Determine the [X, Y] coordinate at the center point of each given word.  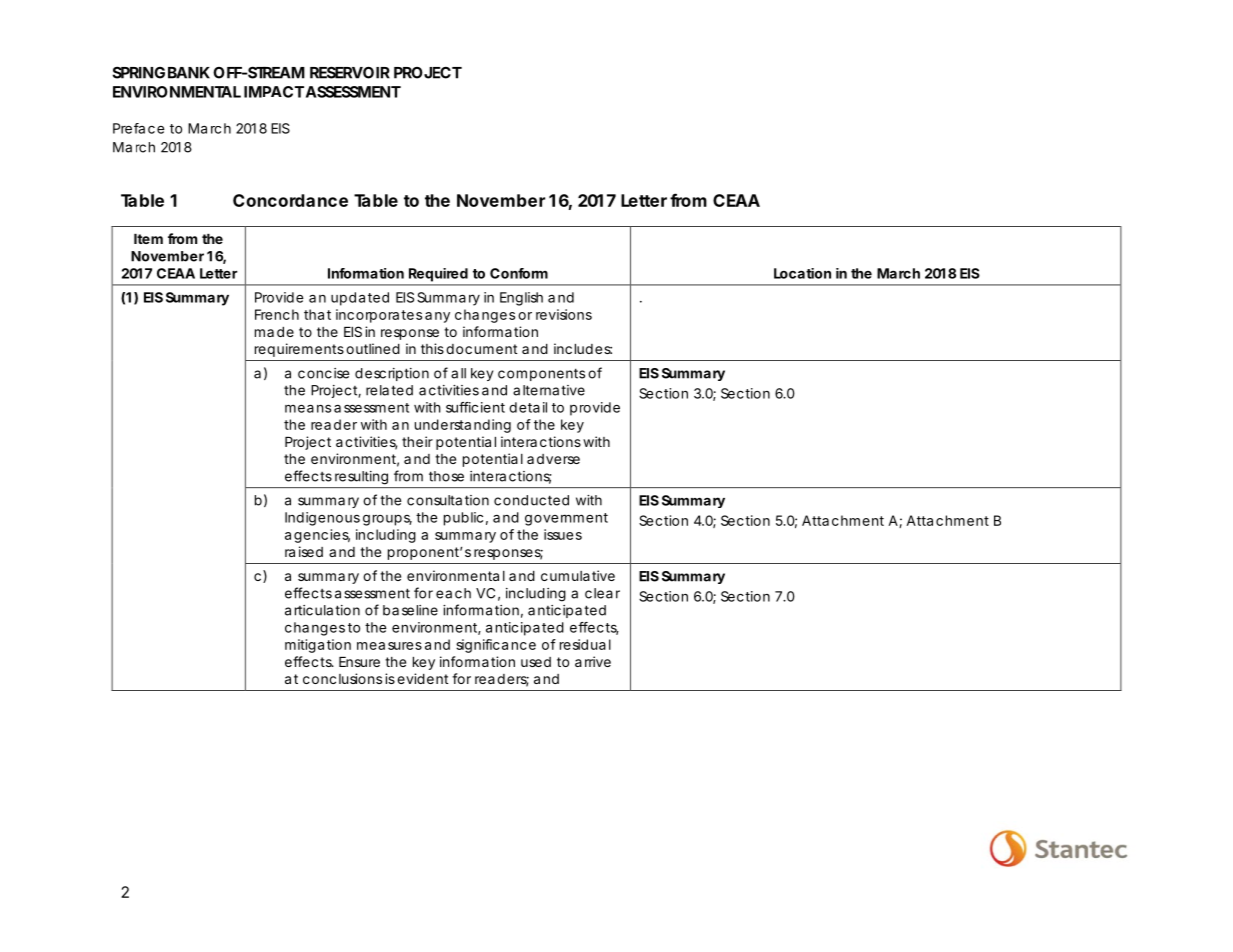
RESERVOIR [350, 72]
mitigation [318, 646]
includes [583, 348]
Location [802, 273]
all [458, 373]
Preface [139, 128]
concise [323, 373]
